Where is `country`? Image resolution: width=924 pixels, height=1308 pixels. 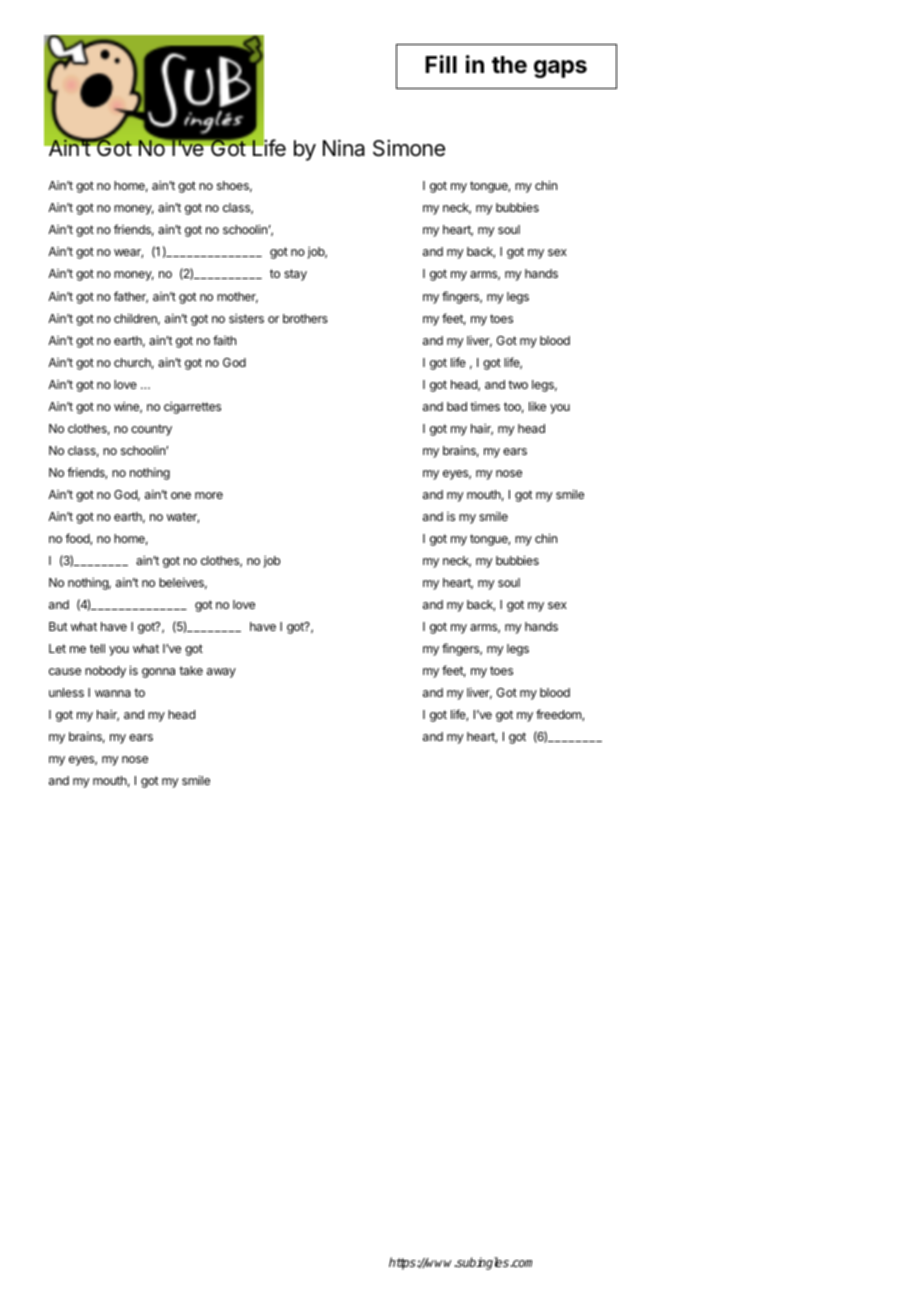
country is located at coordinates (151, 430).
